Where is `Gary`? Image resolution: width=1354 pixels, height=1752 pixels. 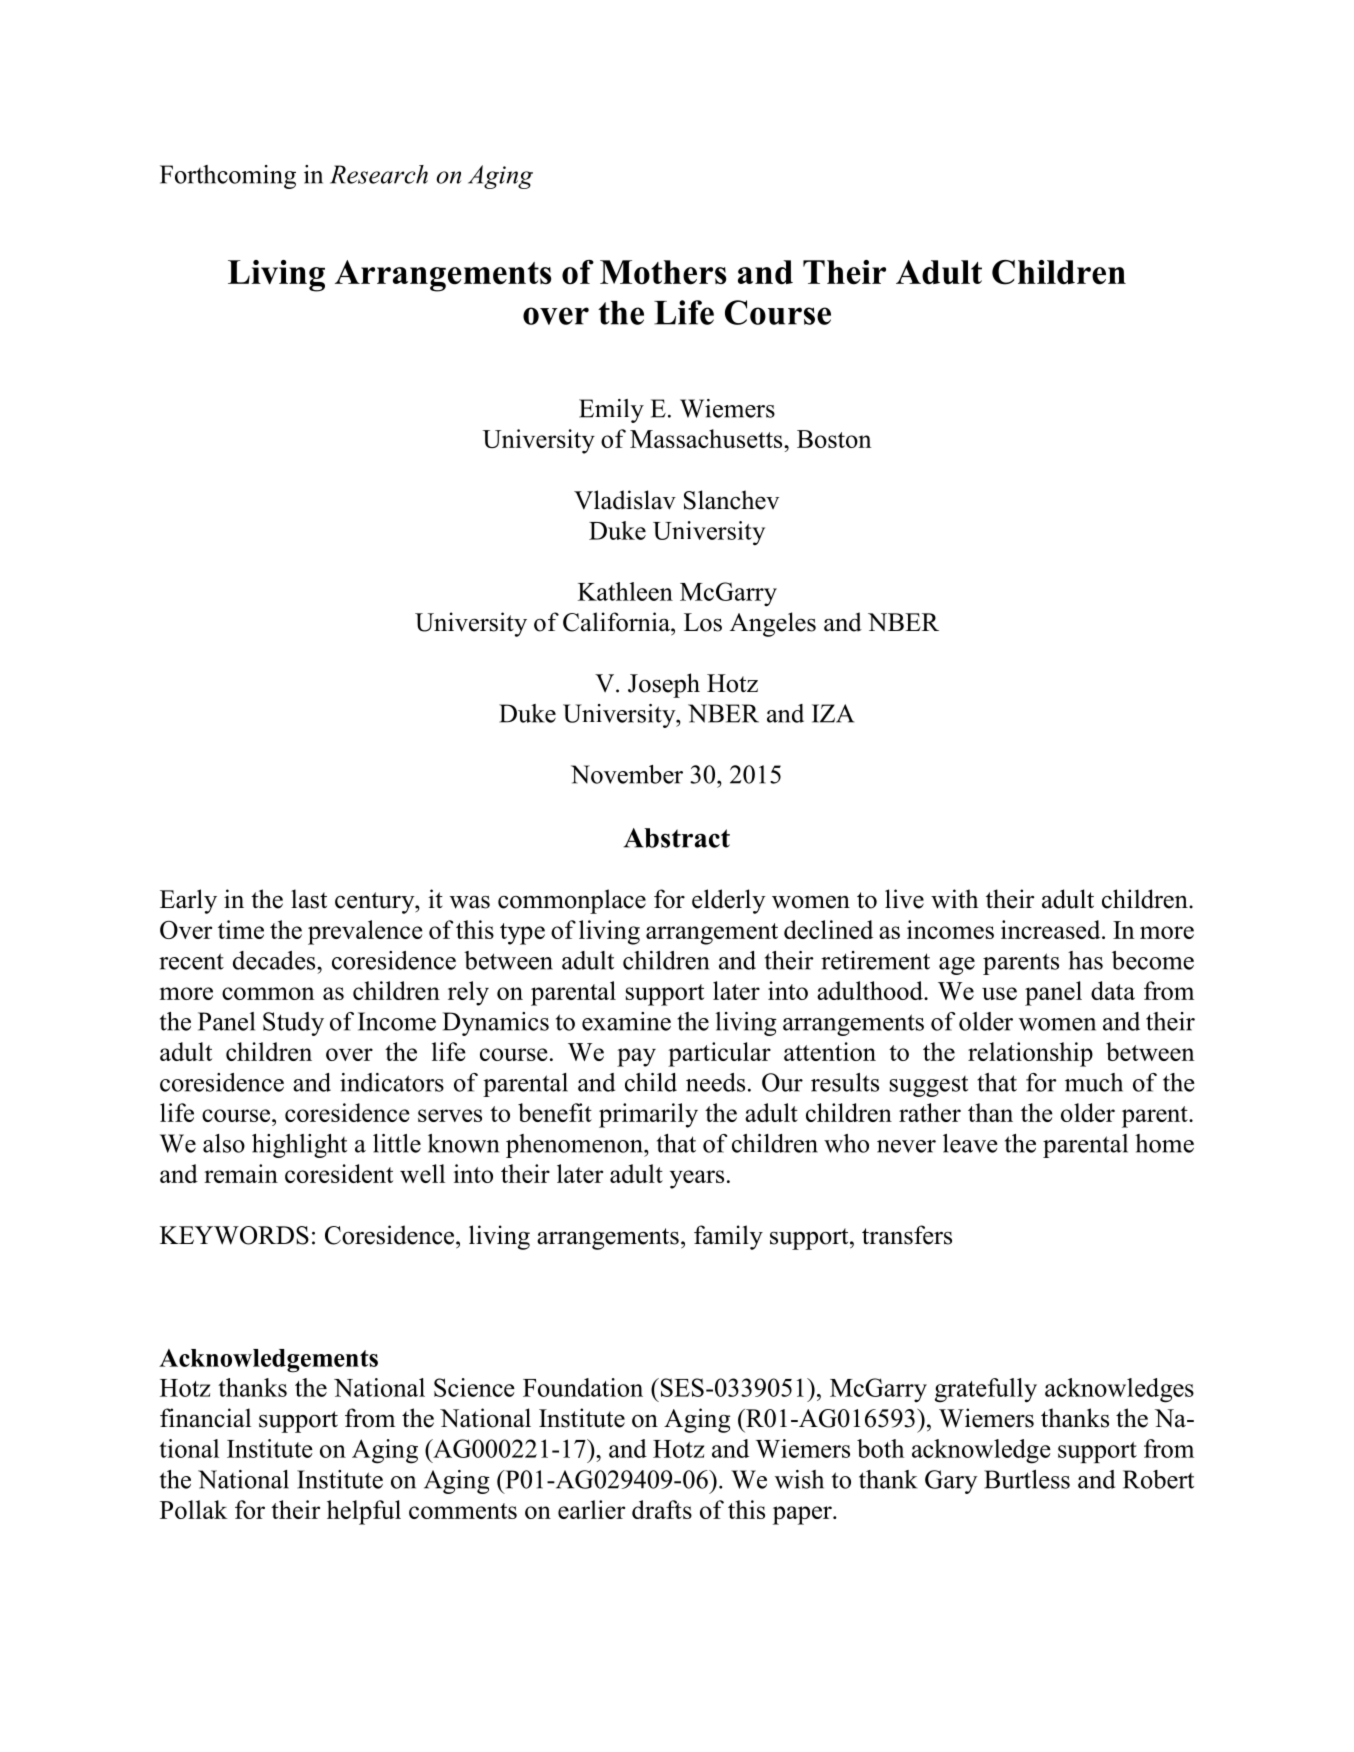
Gary is located at coordinates (951, 1482).
